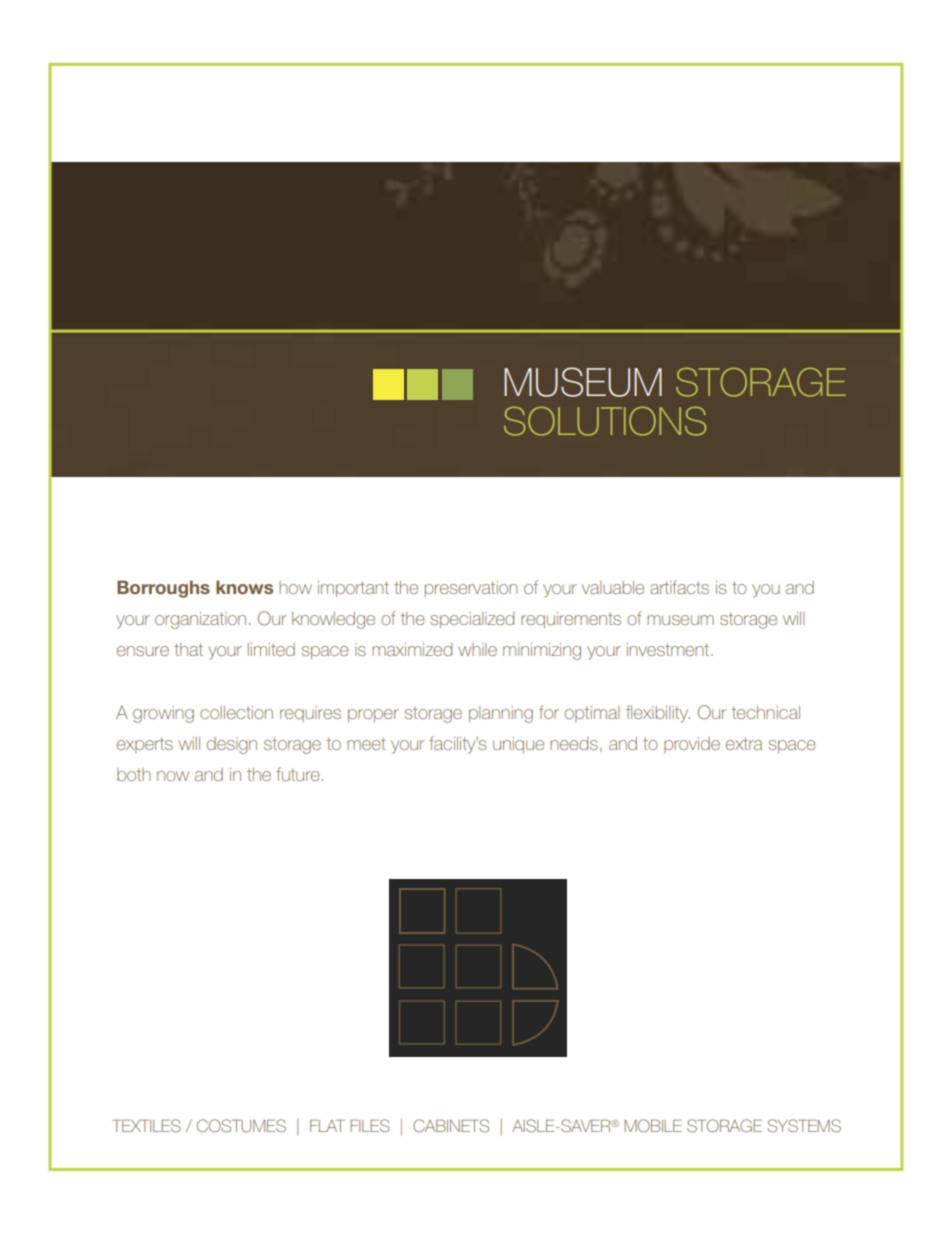 The width and height of the image is (952, 1233). Describe the element at coordinates (477, 649) in the image. I see `while` at that location.
